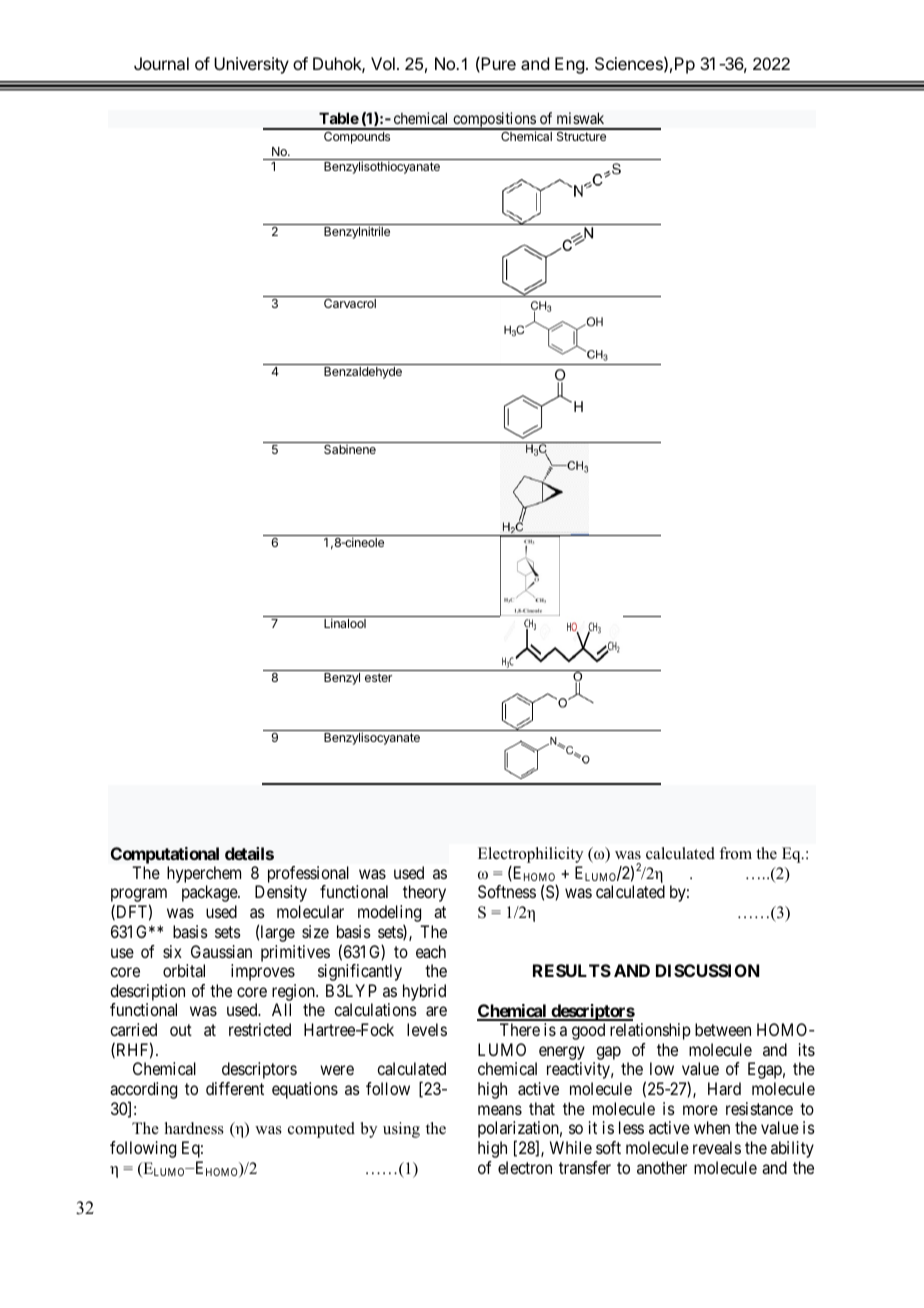 The image size is (924, 1308). Describe the element at coordinates (494, 121) in the page. I see `compositions` at that location.
